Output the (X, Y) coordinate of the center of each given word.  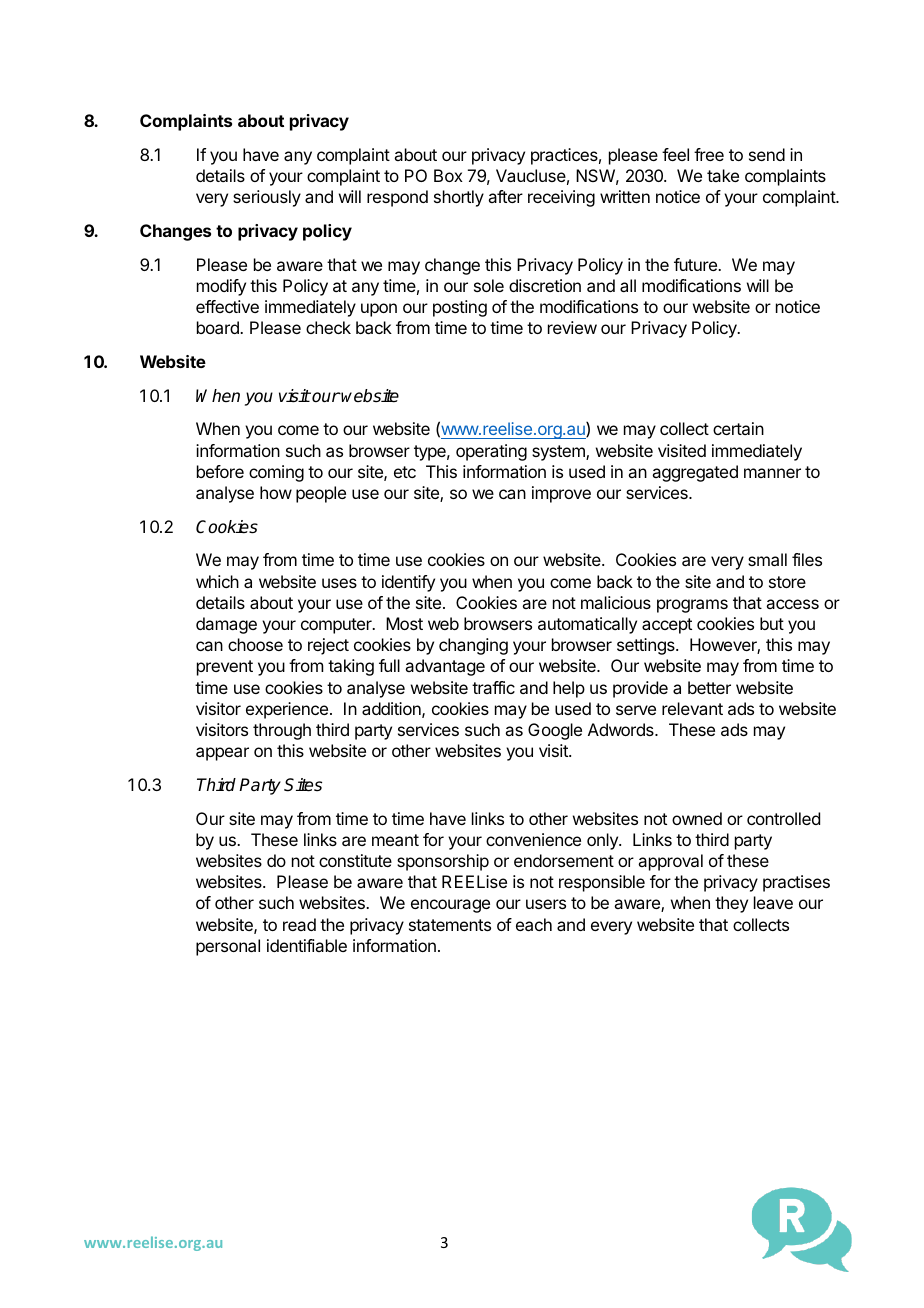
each (534, 924)
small (767, 559)
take (723, 175)
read (299, 924)
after (505, 196)
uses (339, 583)
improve (561, 494)
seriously (267, 198)
